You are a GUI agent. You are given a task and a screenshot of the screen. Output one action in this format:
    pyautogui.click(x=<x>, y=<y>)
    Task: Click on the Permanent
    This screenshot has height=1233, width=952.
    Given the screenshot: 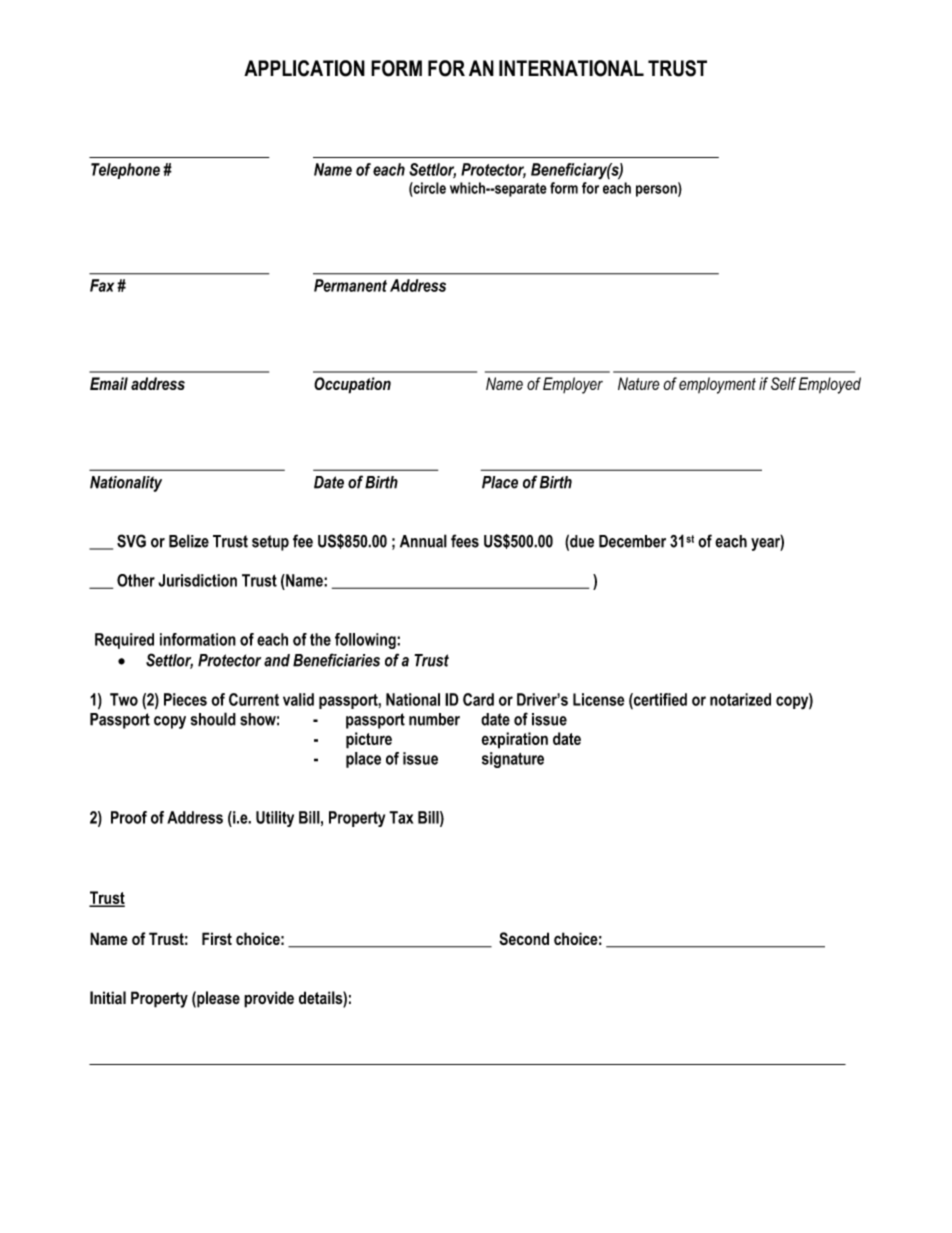 What is the action you would take?
    pyautogui.click(x=350, y=285)
